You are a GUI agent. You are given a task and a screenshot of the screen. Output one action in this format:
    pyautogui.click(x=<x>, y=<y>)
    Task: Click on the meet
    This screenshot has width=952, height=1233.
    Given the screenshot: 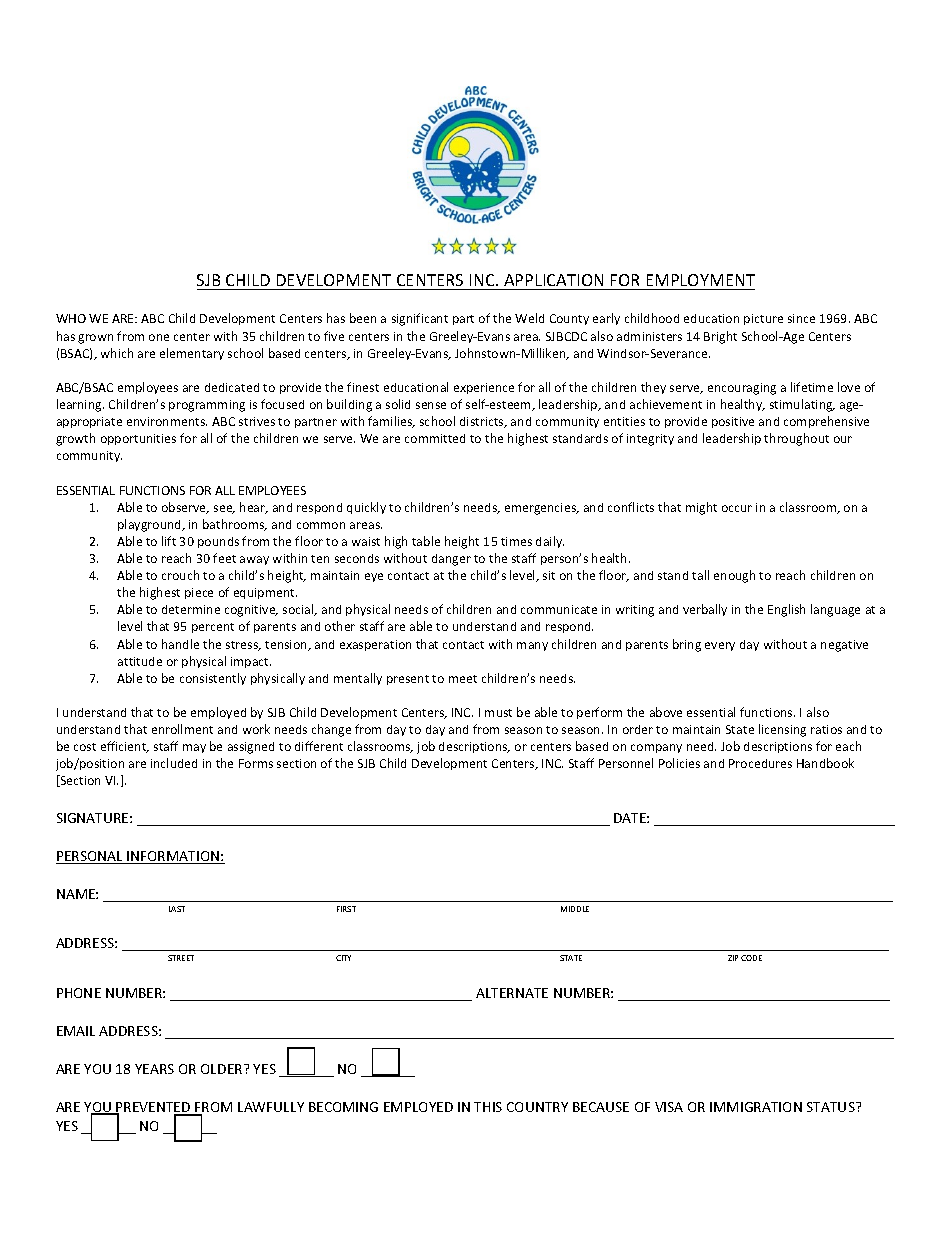 What is the action you would take?
    pyautogui.click(x=463, y=679)
